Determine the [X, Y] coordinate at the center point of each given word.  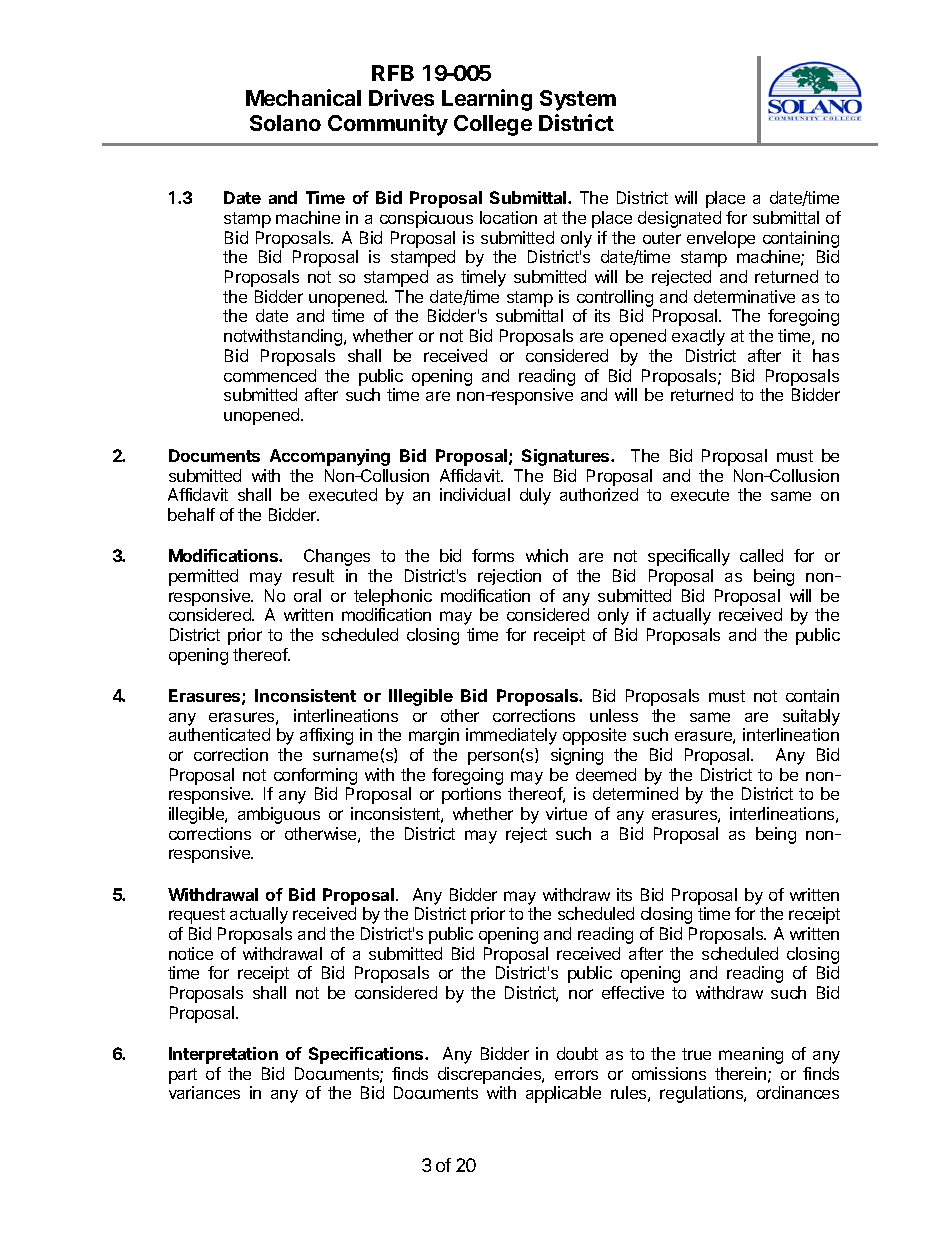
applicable [563, 1094]
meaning [751, 1055]
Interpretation [223, 1055]
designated [679, 219]
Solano [285, 123]
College [493, 125]
